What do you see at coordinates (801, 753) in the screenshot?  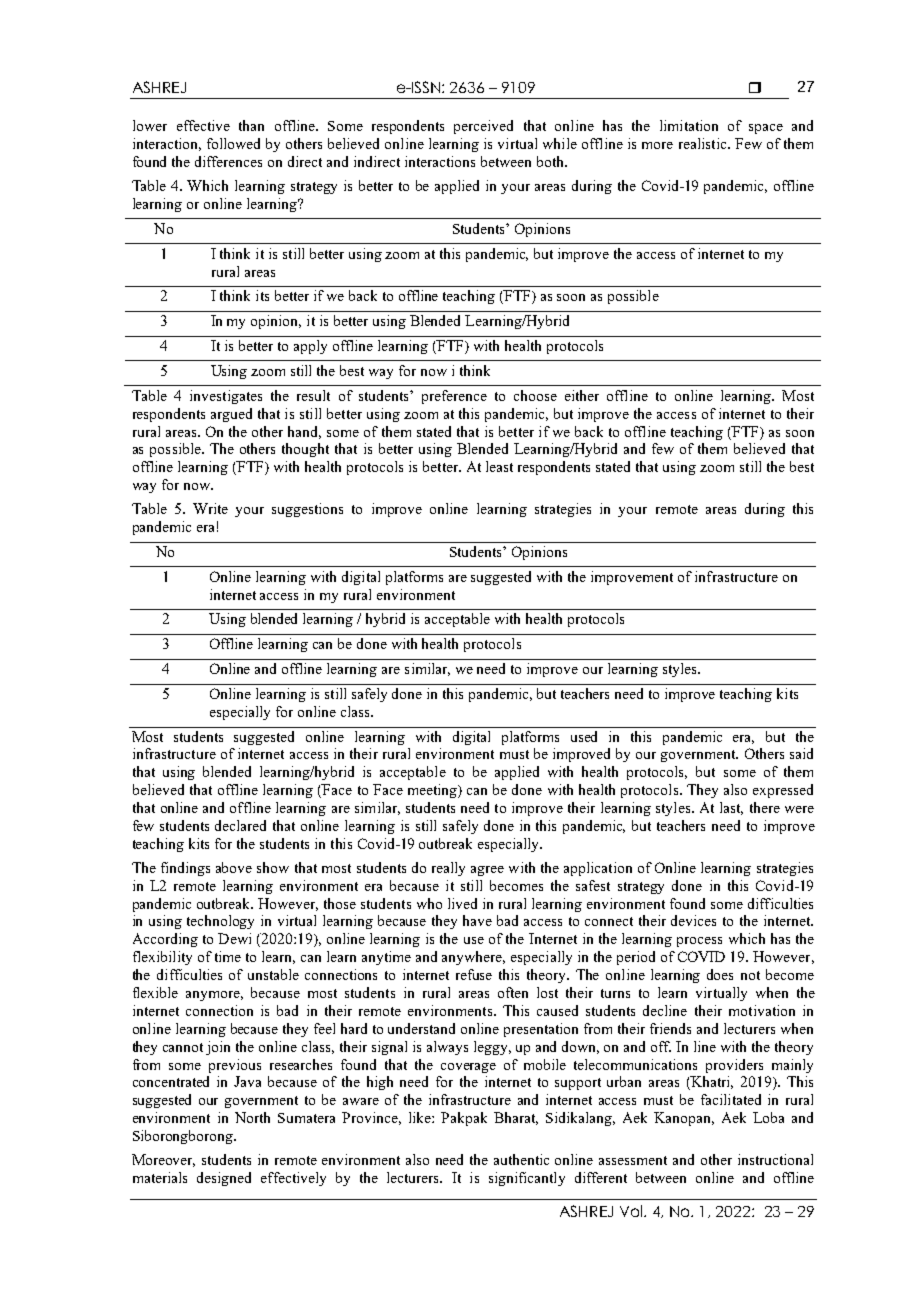 I see `said` at bounding box center [801, 753].
